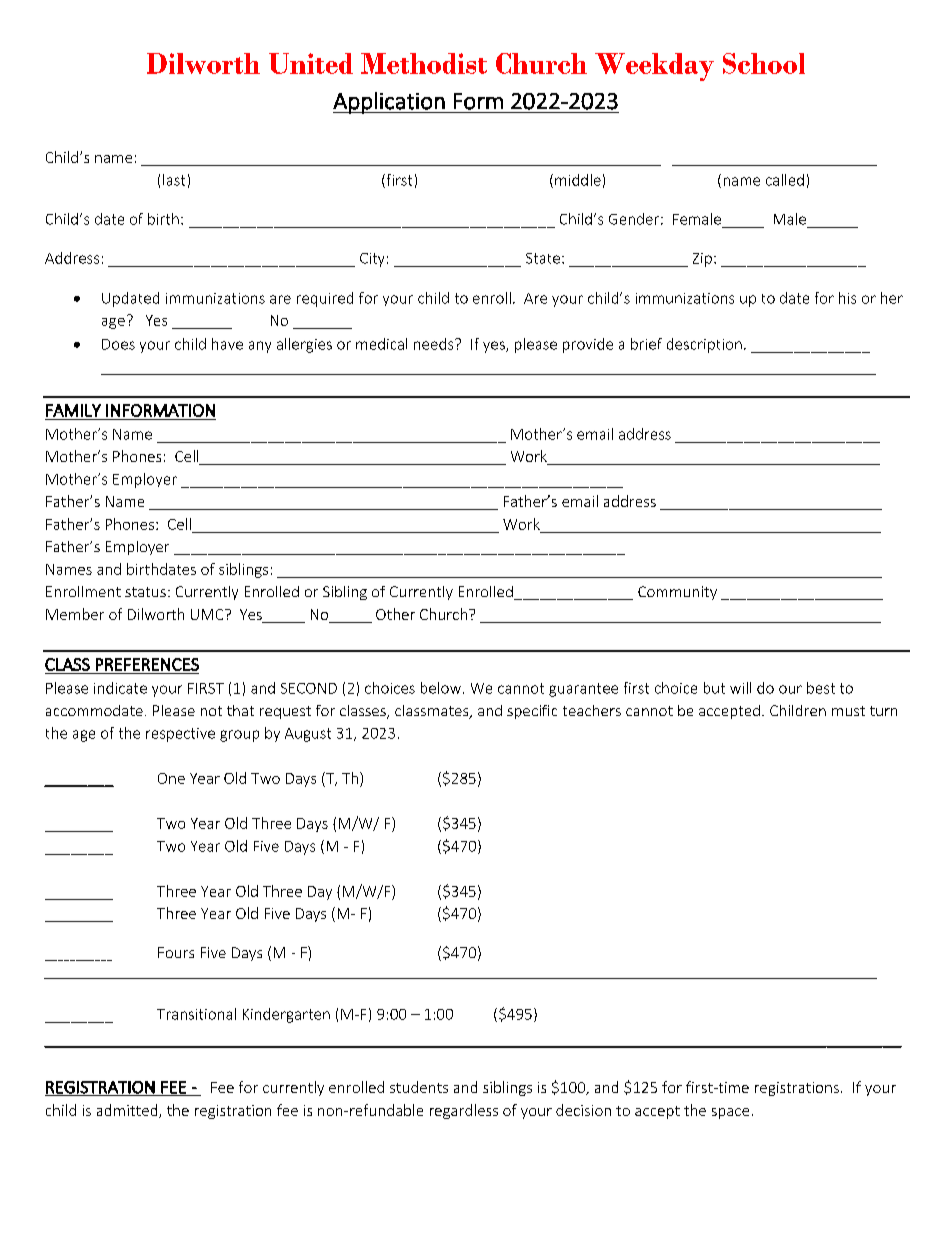 This screenshot has height=1233, width=952. Describe the element at coordinates (730, 1113) in the screenshot. I see `space` at that location.
